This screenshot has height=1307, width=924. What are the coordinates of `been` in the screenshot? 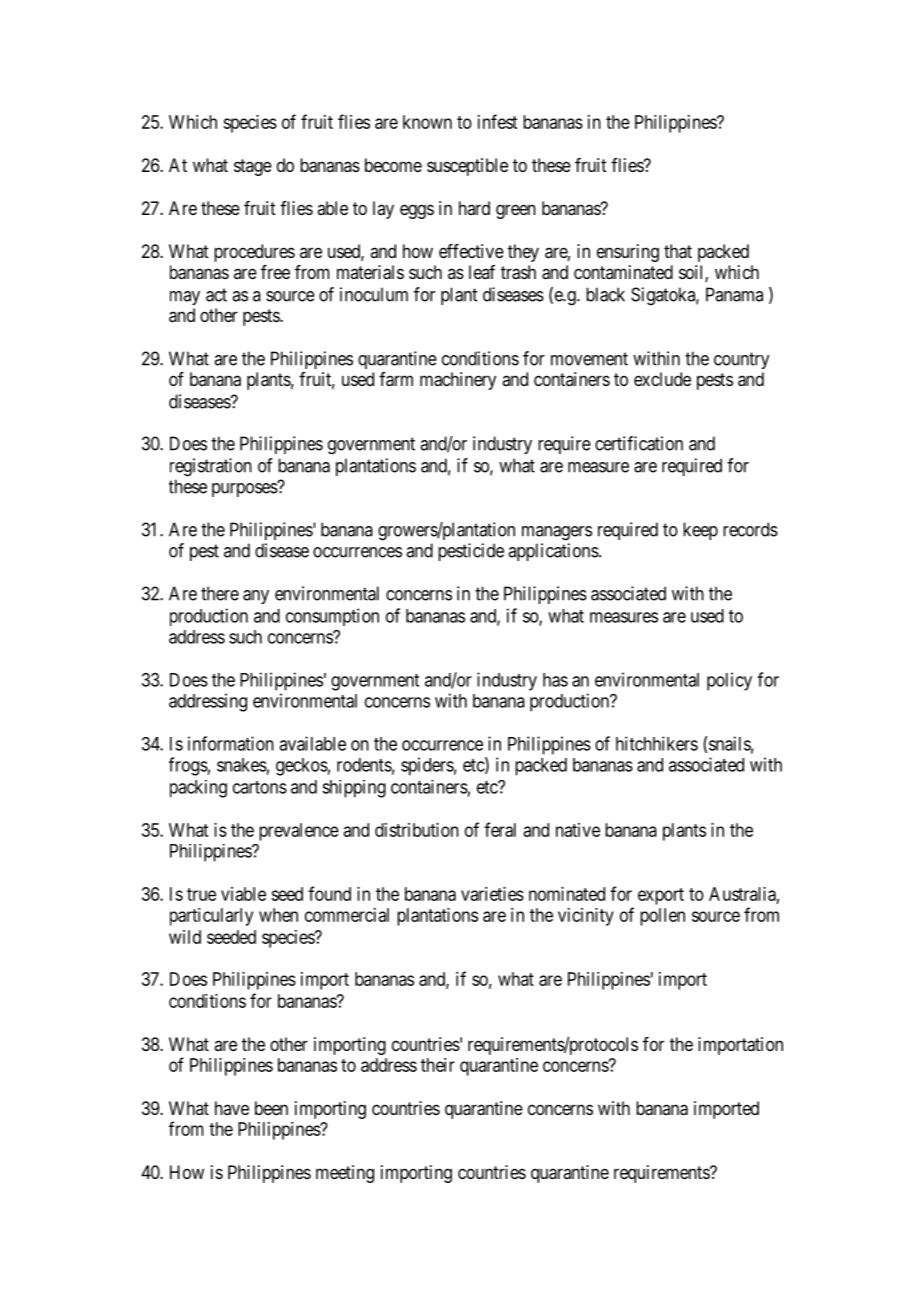 It's located at (271, 1108).
